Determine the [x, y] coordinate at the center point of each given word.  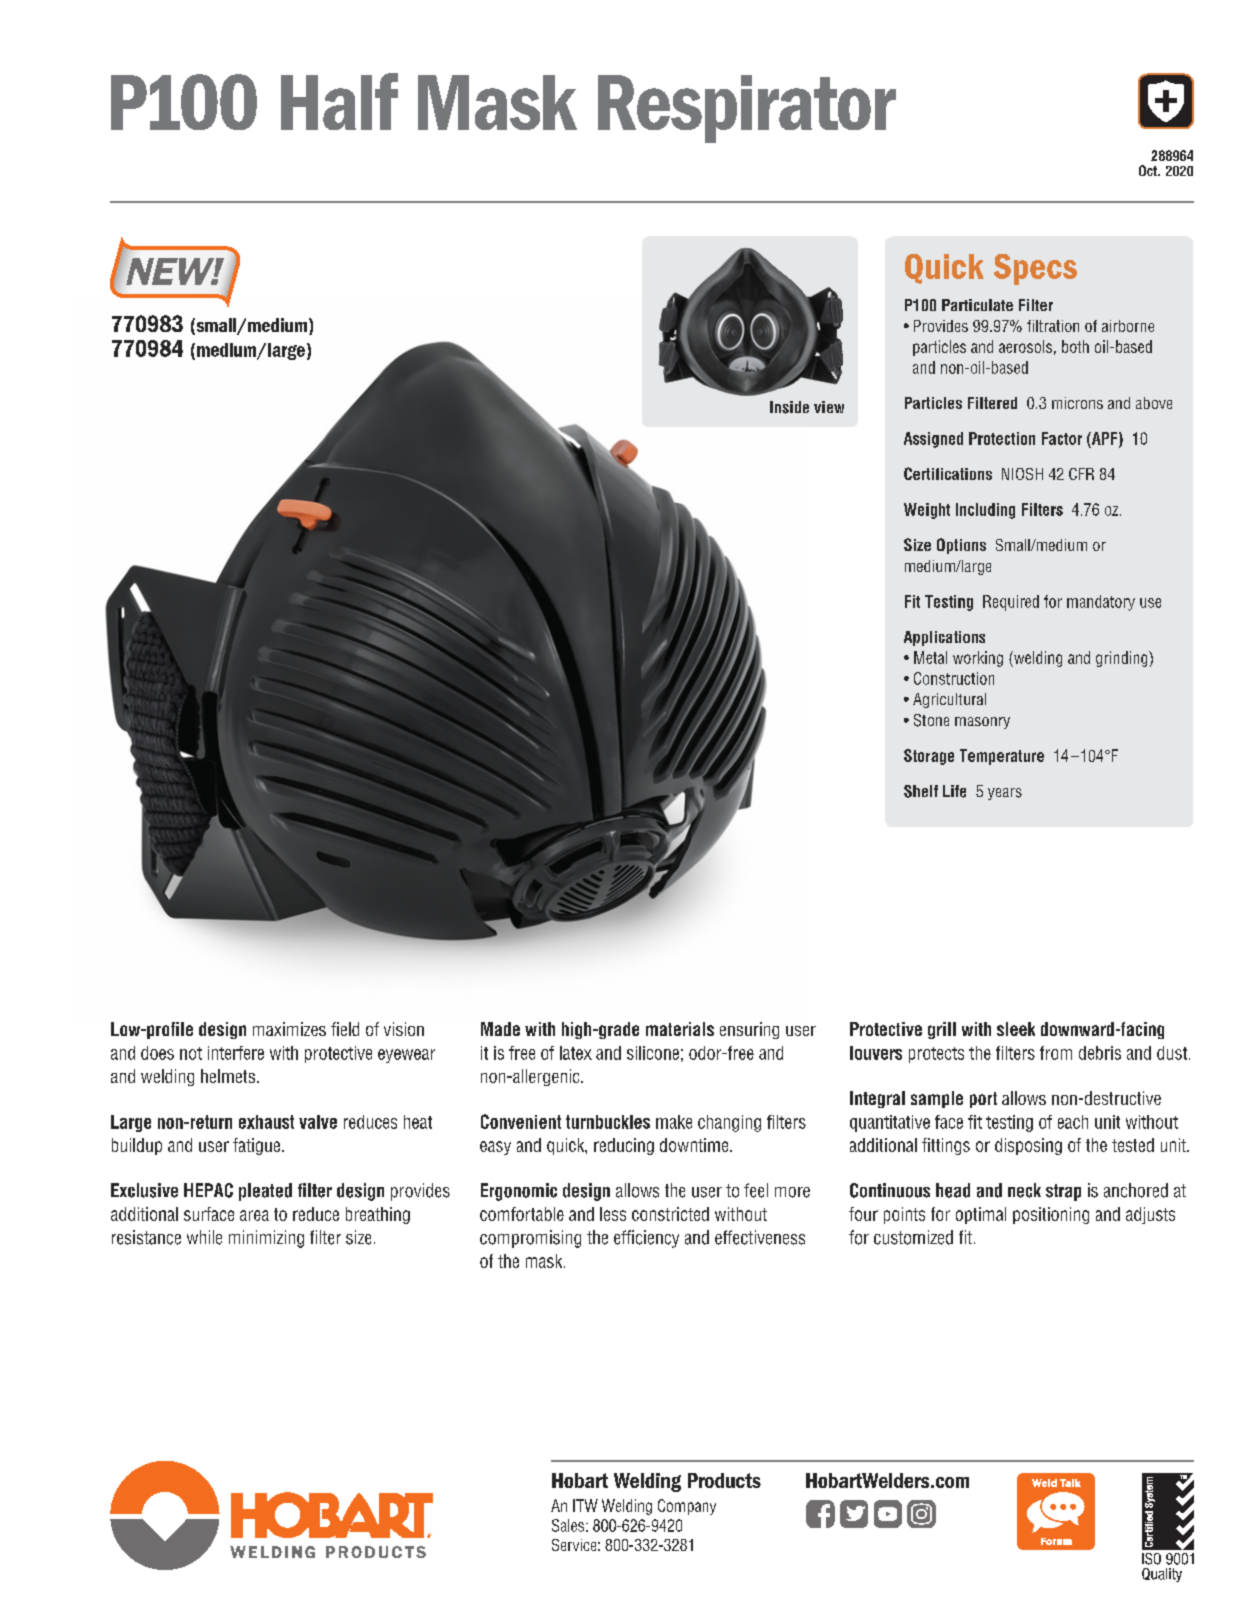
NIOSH [1022, 474]
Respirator [747, 109]
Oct [1149, 170]
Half [339, 101]
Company [687, 1507]
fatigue [258, 1146]
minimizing [266, 1239]
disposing [1028, 1146]
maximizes [289, 1029]
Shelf [921, 791]
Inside [789, 407]
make [674, 1122]
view [829, 407]
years [1005, 794]
